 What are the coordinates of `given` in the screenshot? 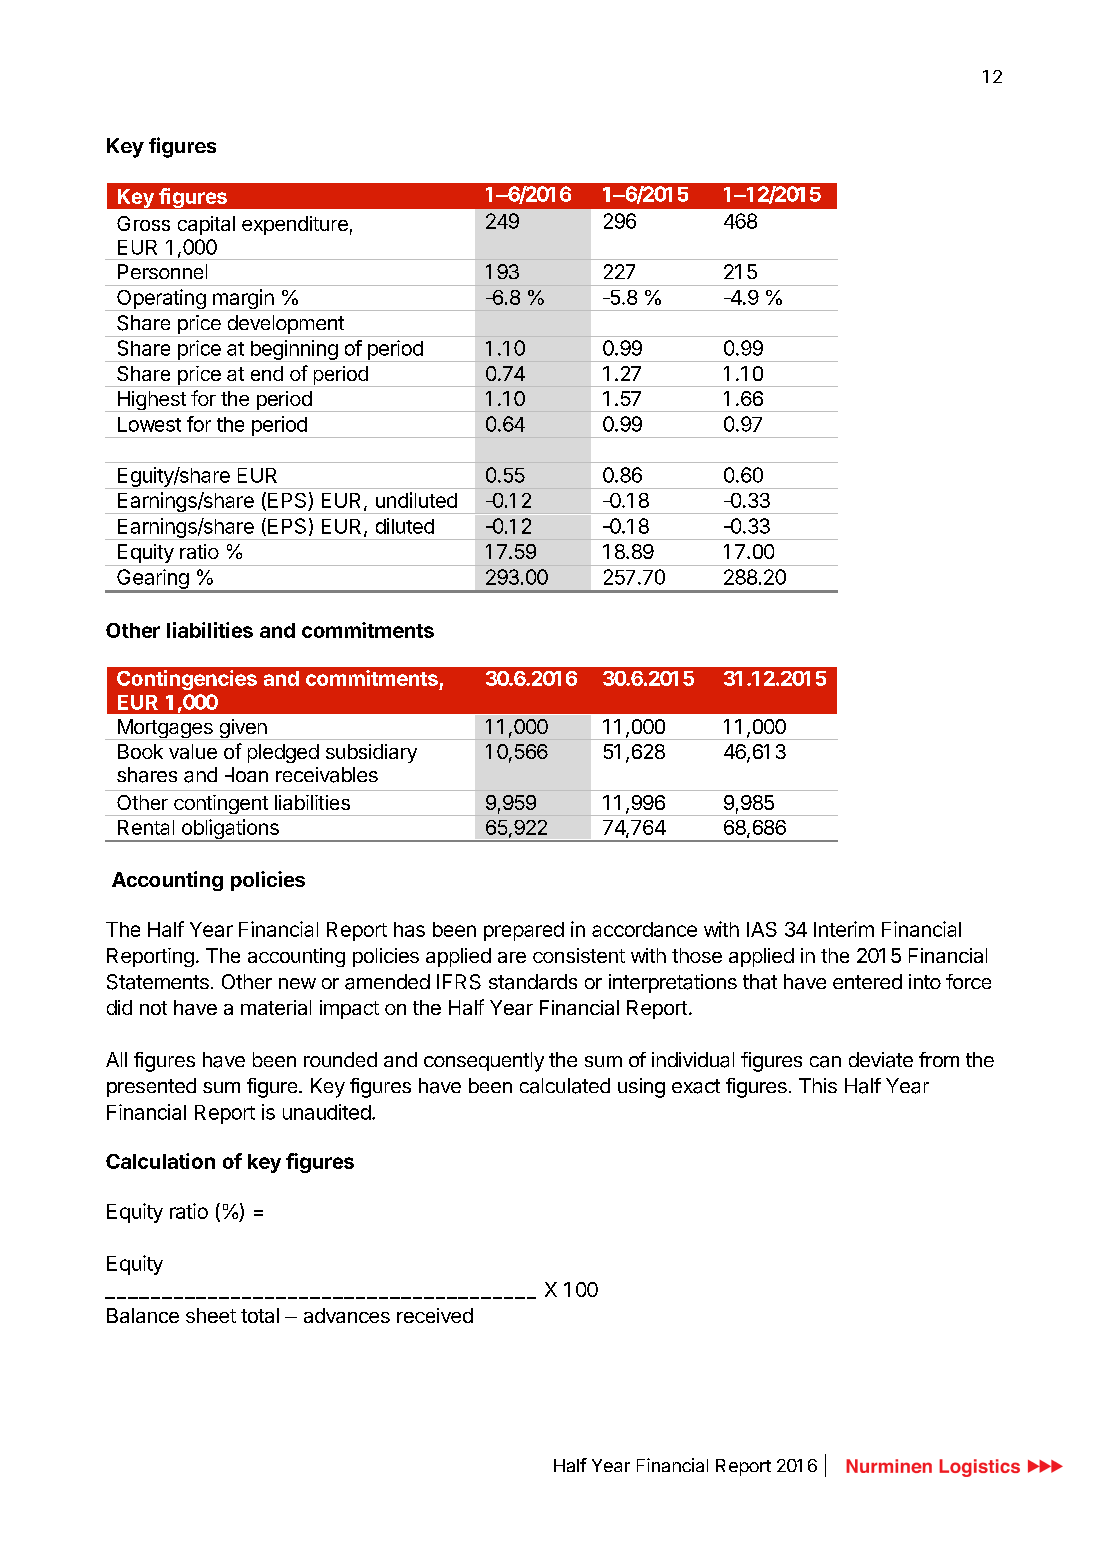 It's located at (243, 729).
